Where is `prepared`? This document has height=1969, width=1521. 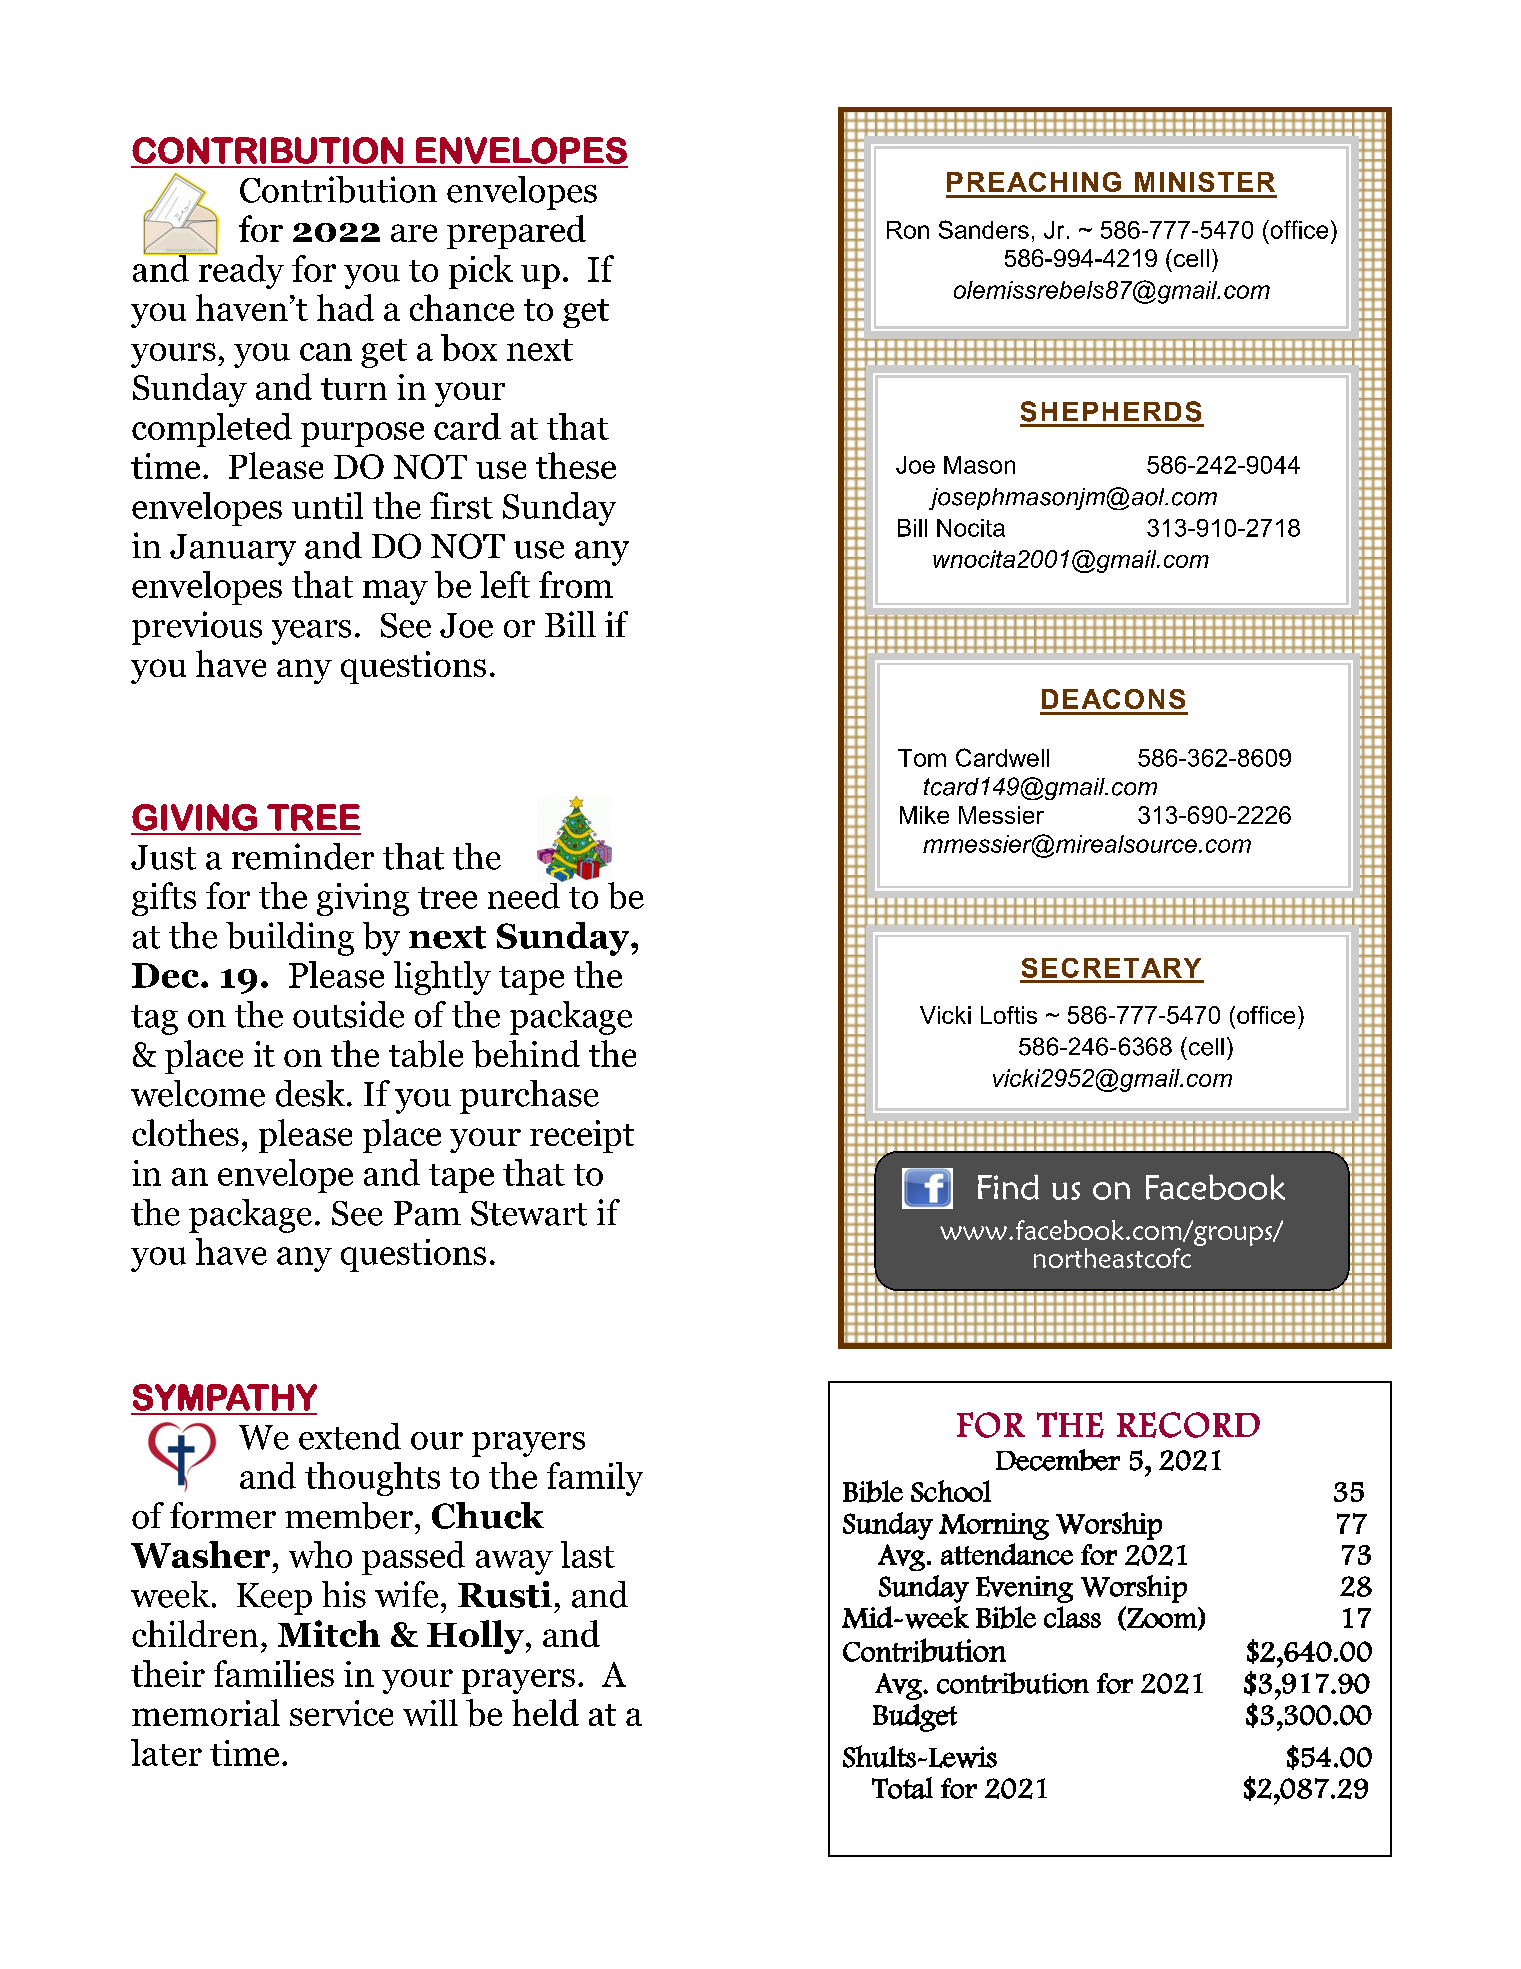
prepared is located at coordinates (516, 232).
